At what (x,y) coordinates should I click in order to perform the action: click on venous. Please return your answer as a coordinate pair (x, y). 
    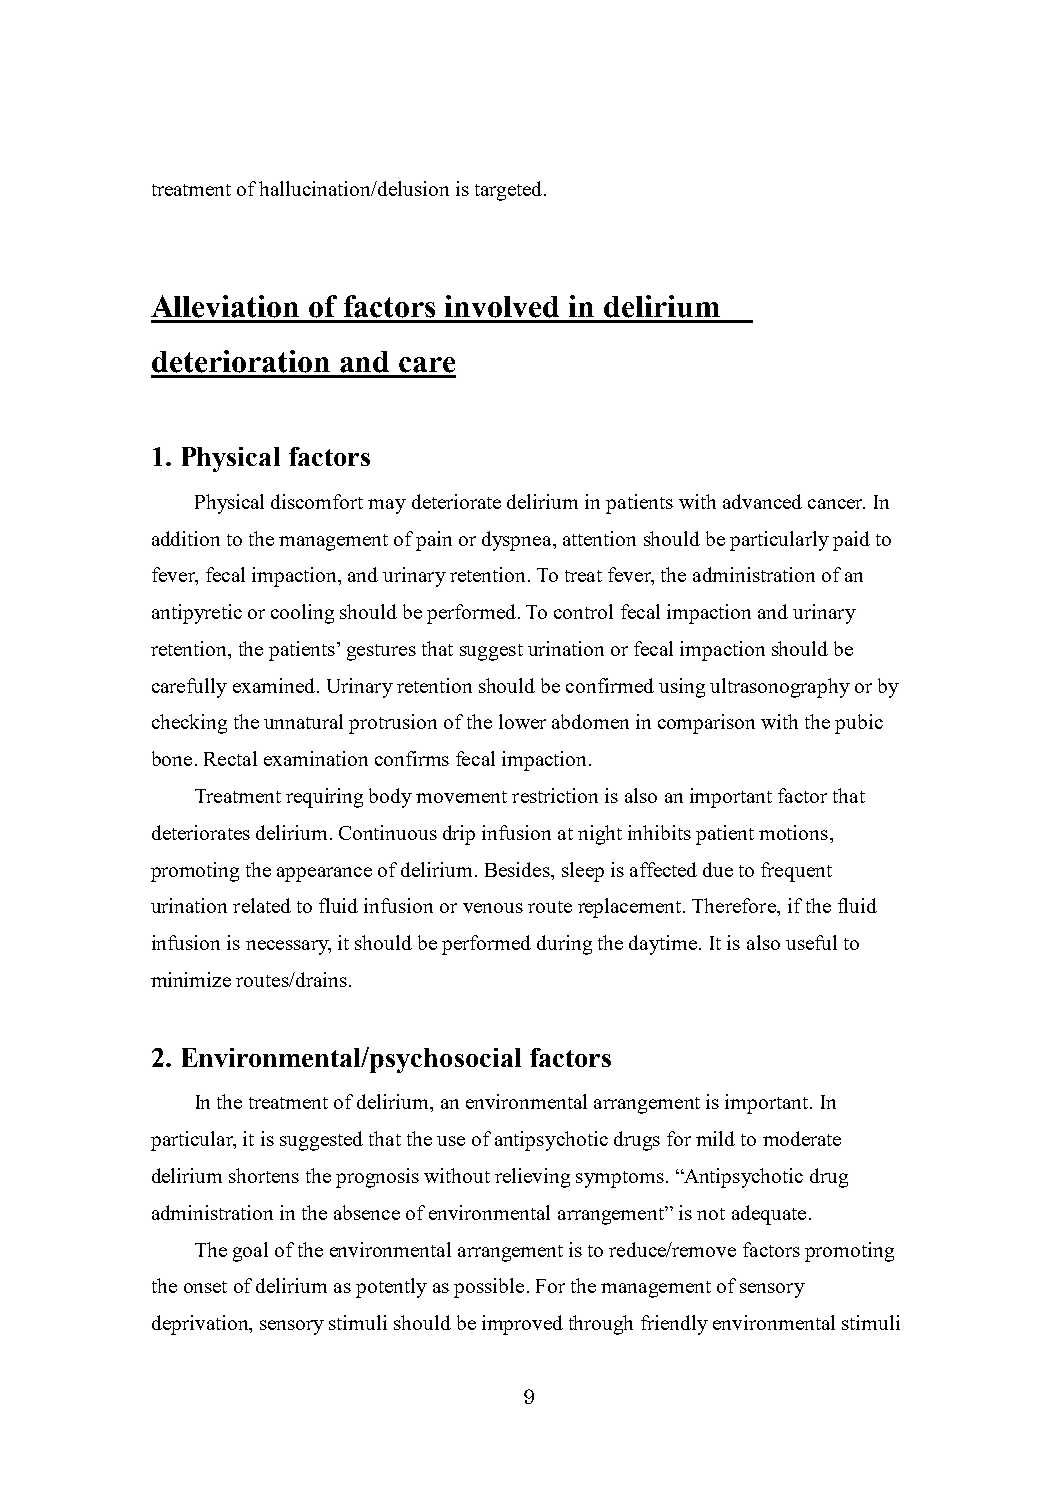
    Looking at the image, I should click on (493, 908).
